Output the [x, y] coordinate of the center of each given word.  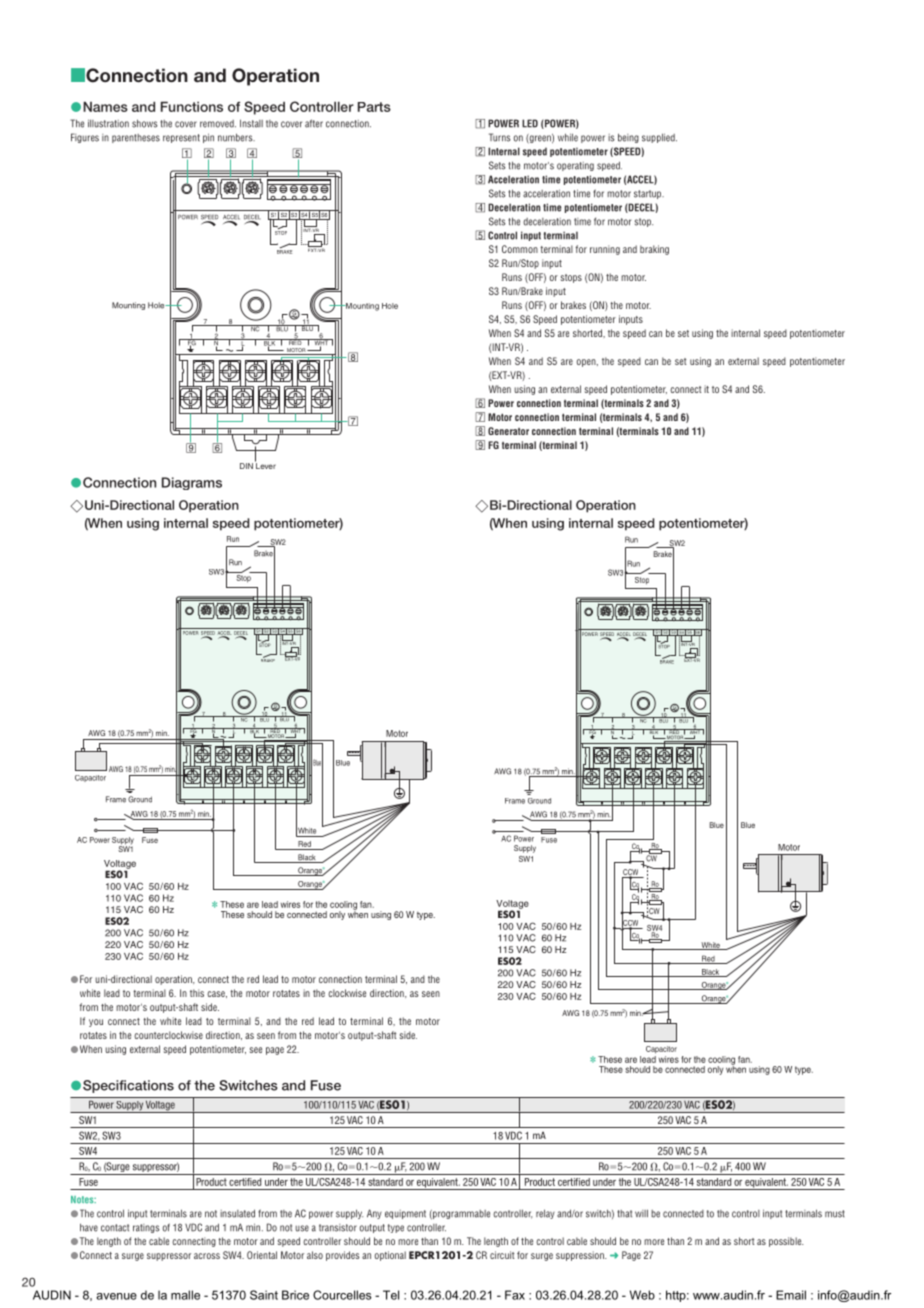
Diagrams [192, 483]
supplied [659, 138]
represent [181, 138]
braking [654, 250]
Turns [500, 137]
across [207, 1256]
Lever [265, 465]
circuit [502, 1255]
